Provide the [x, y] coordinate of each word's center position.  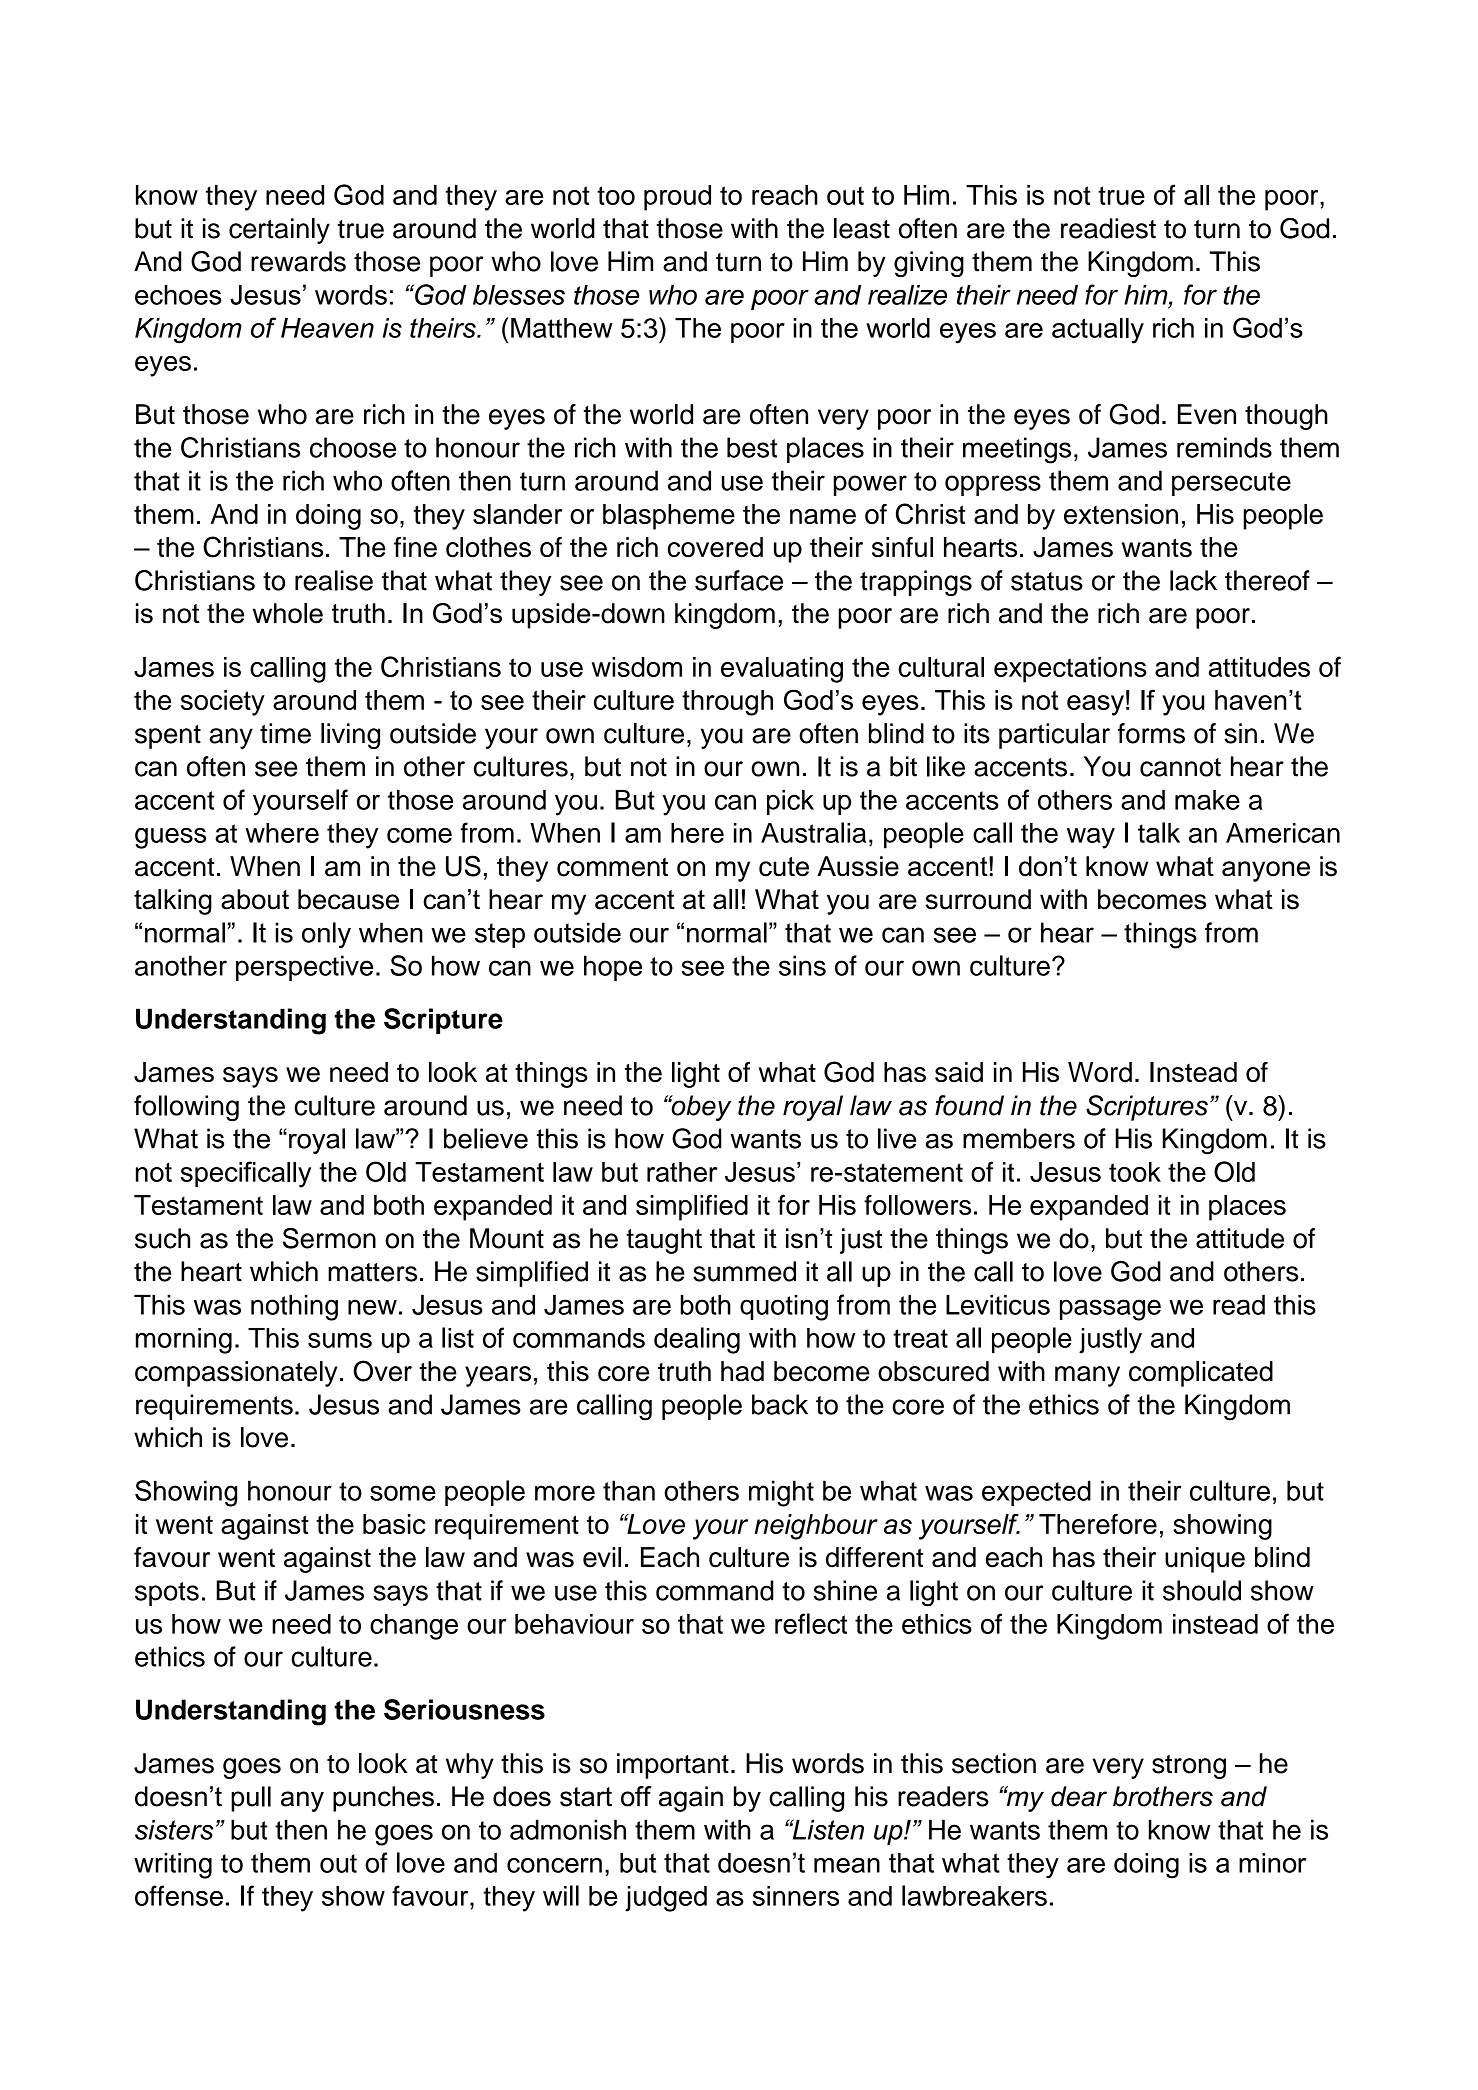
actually [1098, 331]
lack [1193, 580]
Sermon [329, 1238]
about [255, 899]
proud [677, 198]
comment [612, 867]
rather [682, 1172]
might [781, 1493]
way [1091, 838]
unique [1205, 1560]
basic [394, 1524]
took [1135, 1172]
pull [251, 1799]
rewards [298, 261]
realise [334, 580]
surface [739, 580]
